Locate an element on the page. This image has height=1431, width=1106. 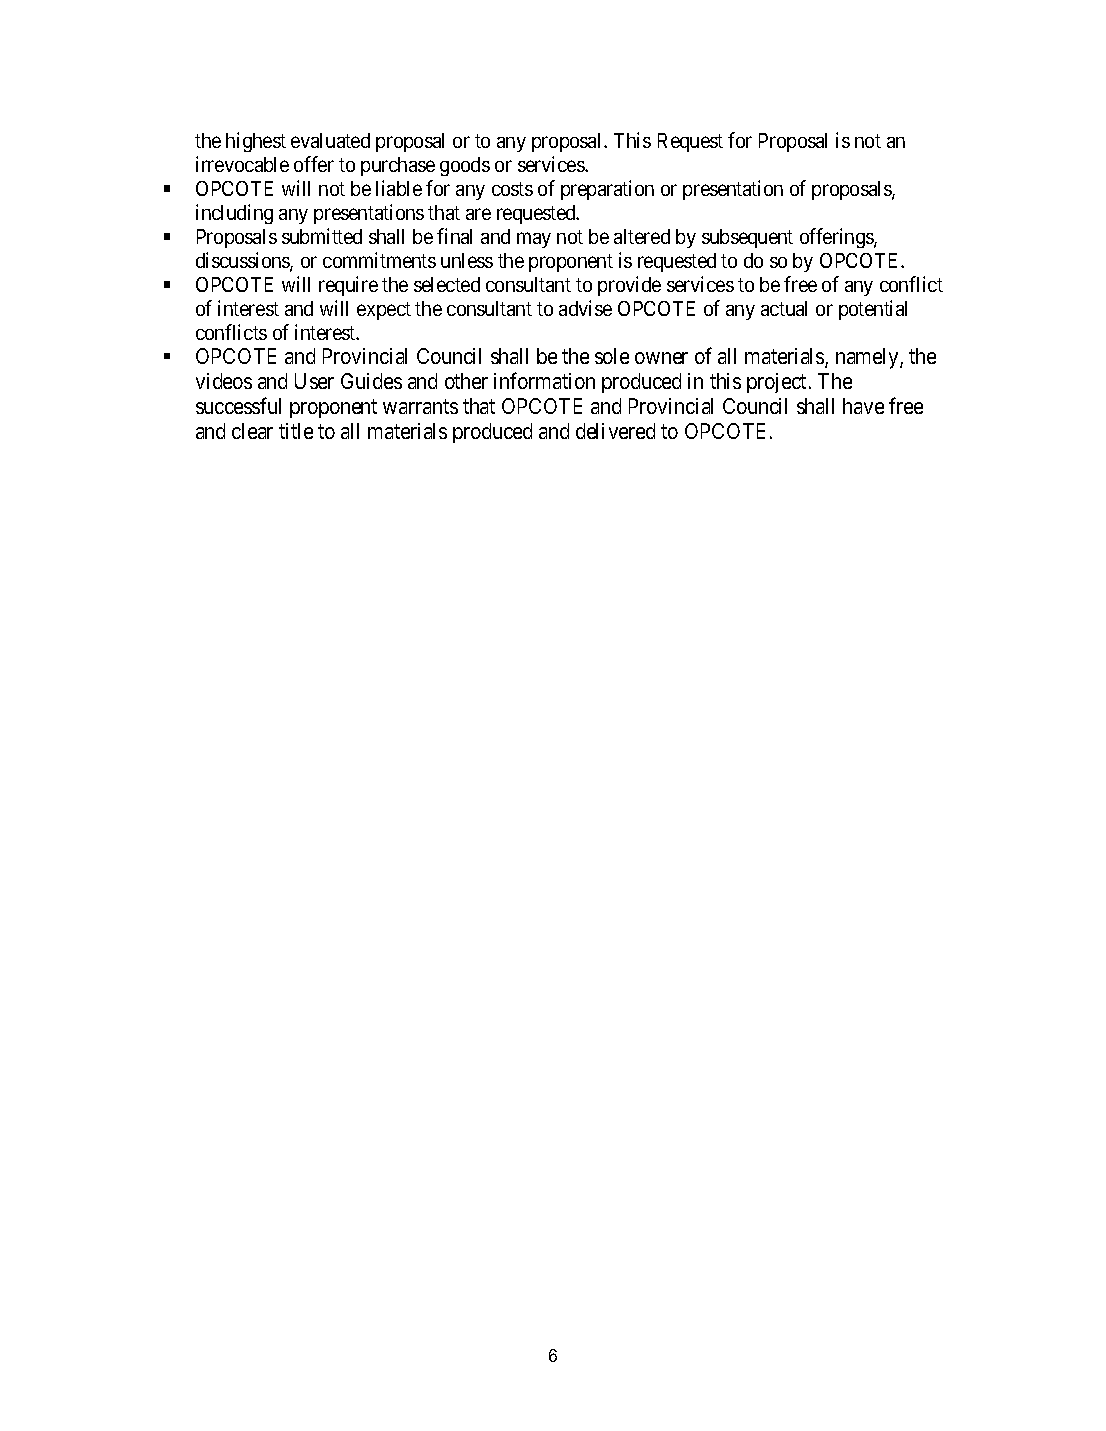
are is located at coordinates (478, 214).
